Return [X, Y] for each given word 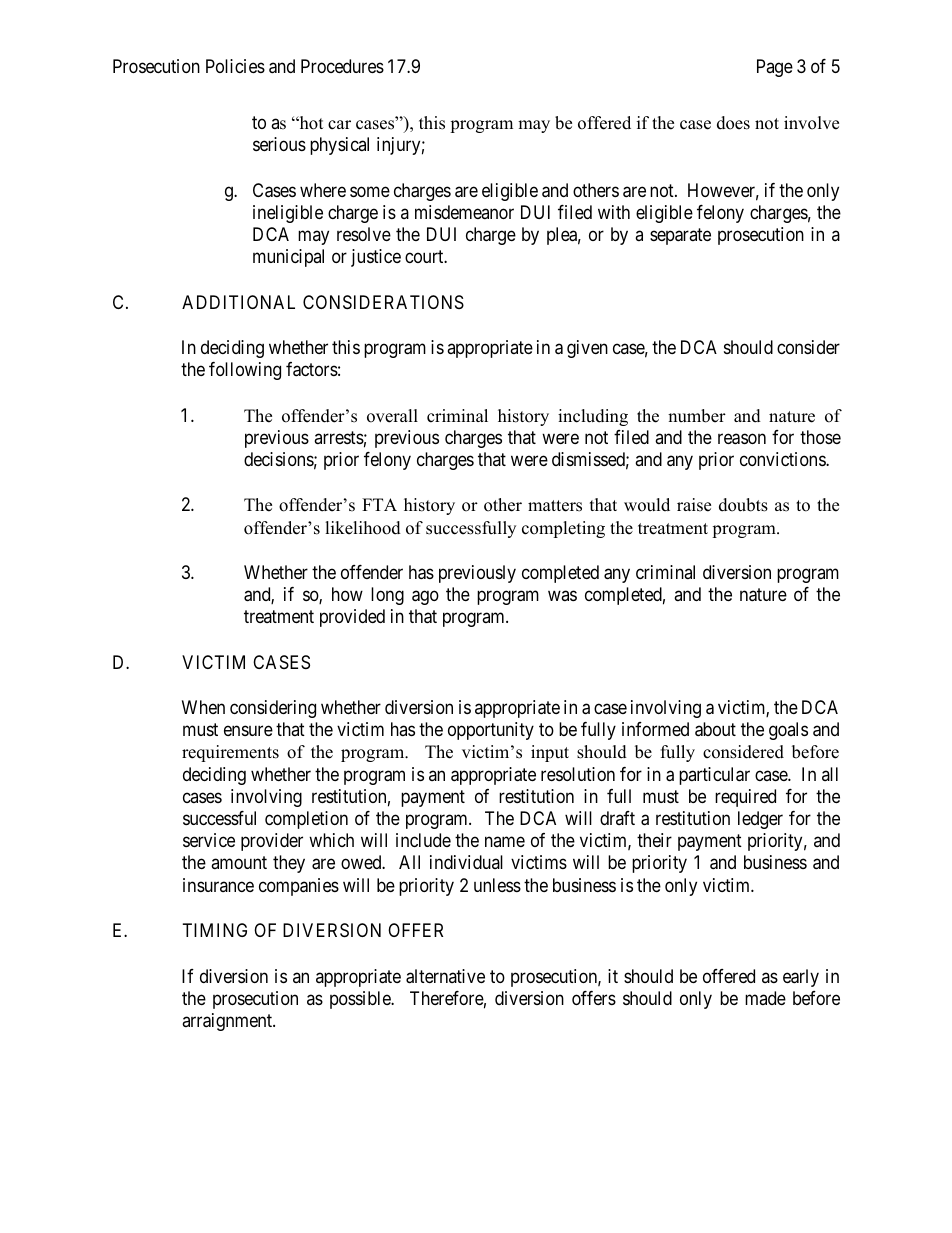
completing [563, 529]
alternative [445, 976]
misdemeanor [464, 212]
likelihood [363, 528]
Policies [235, 66]
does [733, 123]
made [765, 998]
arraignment [228, 1022]
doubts [743, 505]
